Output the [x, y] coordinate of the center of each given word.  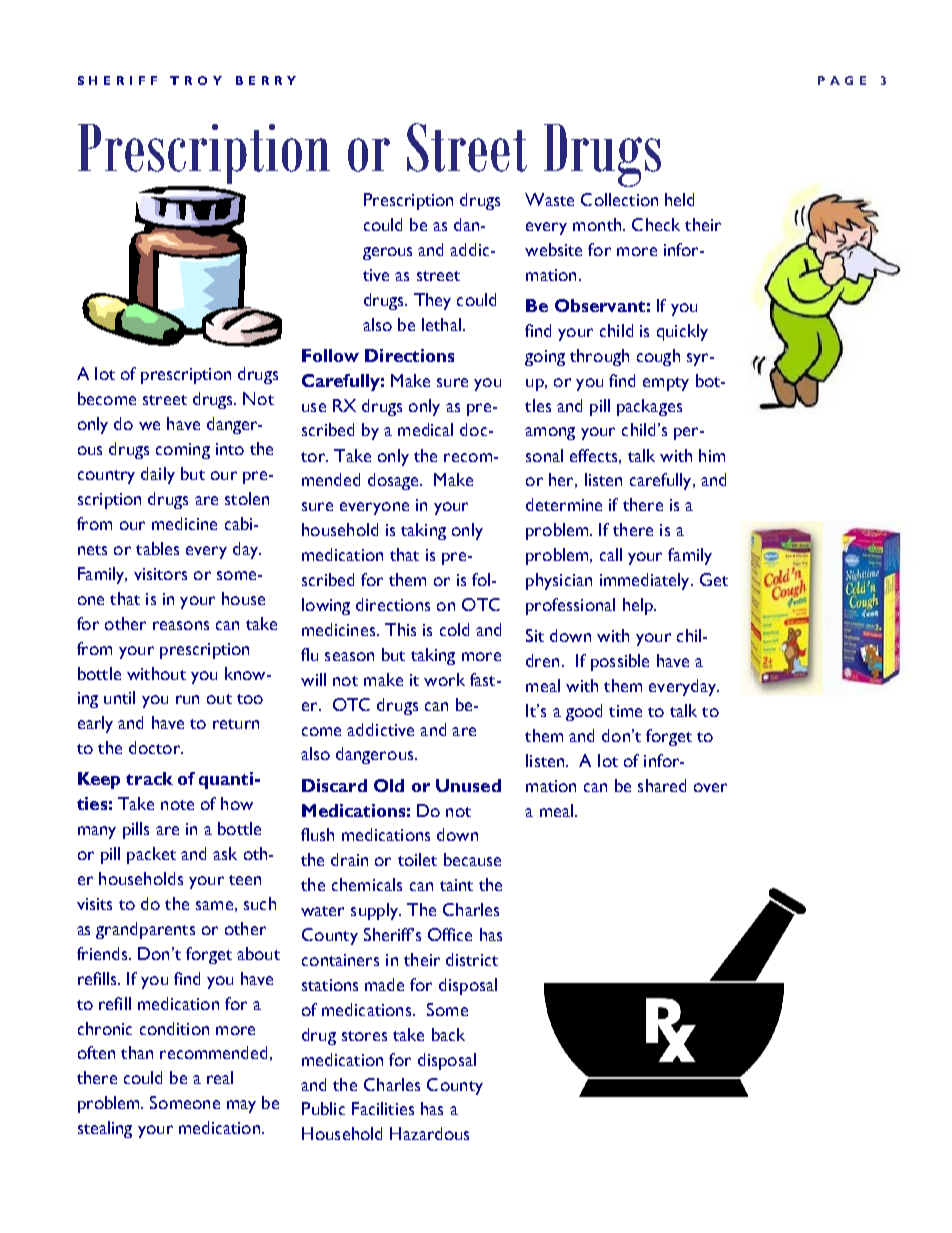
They [432, 301]
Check [656, 224]
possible [620, 662]
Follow [330, 355]
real [220, 1077]
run [187, 699]
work [444, 679]
